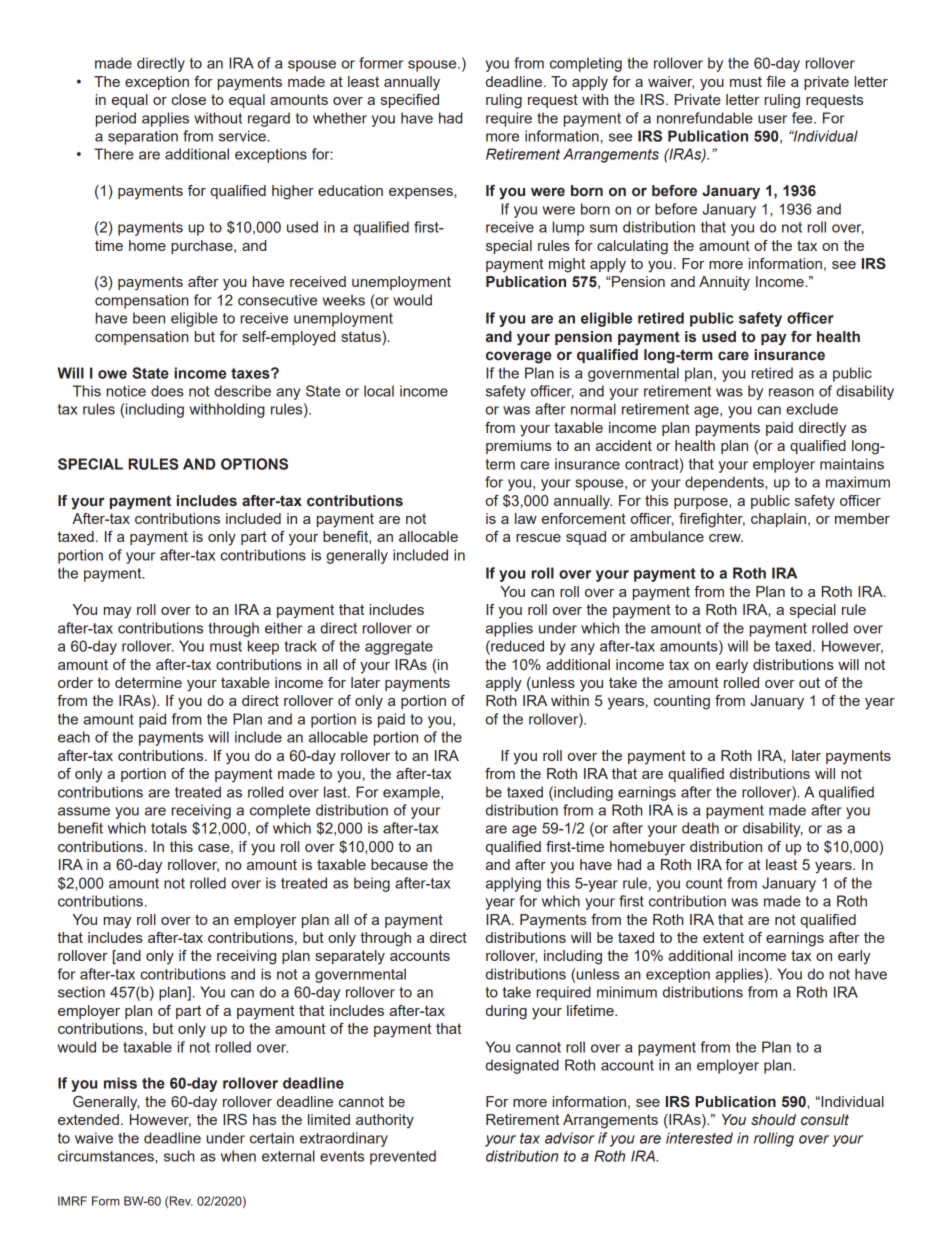 The width and height of the screenshot is (952, 1233). Describe the element at coordinates (263, 647) in the screenshot. I see `keep` at that location.
